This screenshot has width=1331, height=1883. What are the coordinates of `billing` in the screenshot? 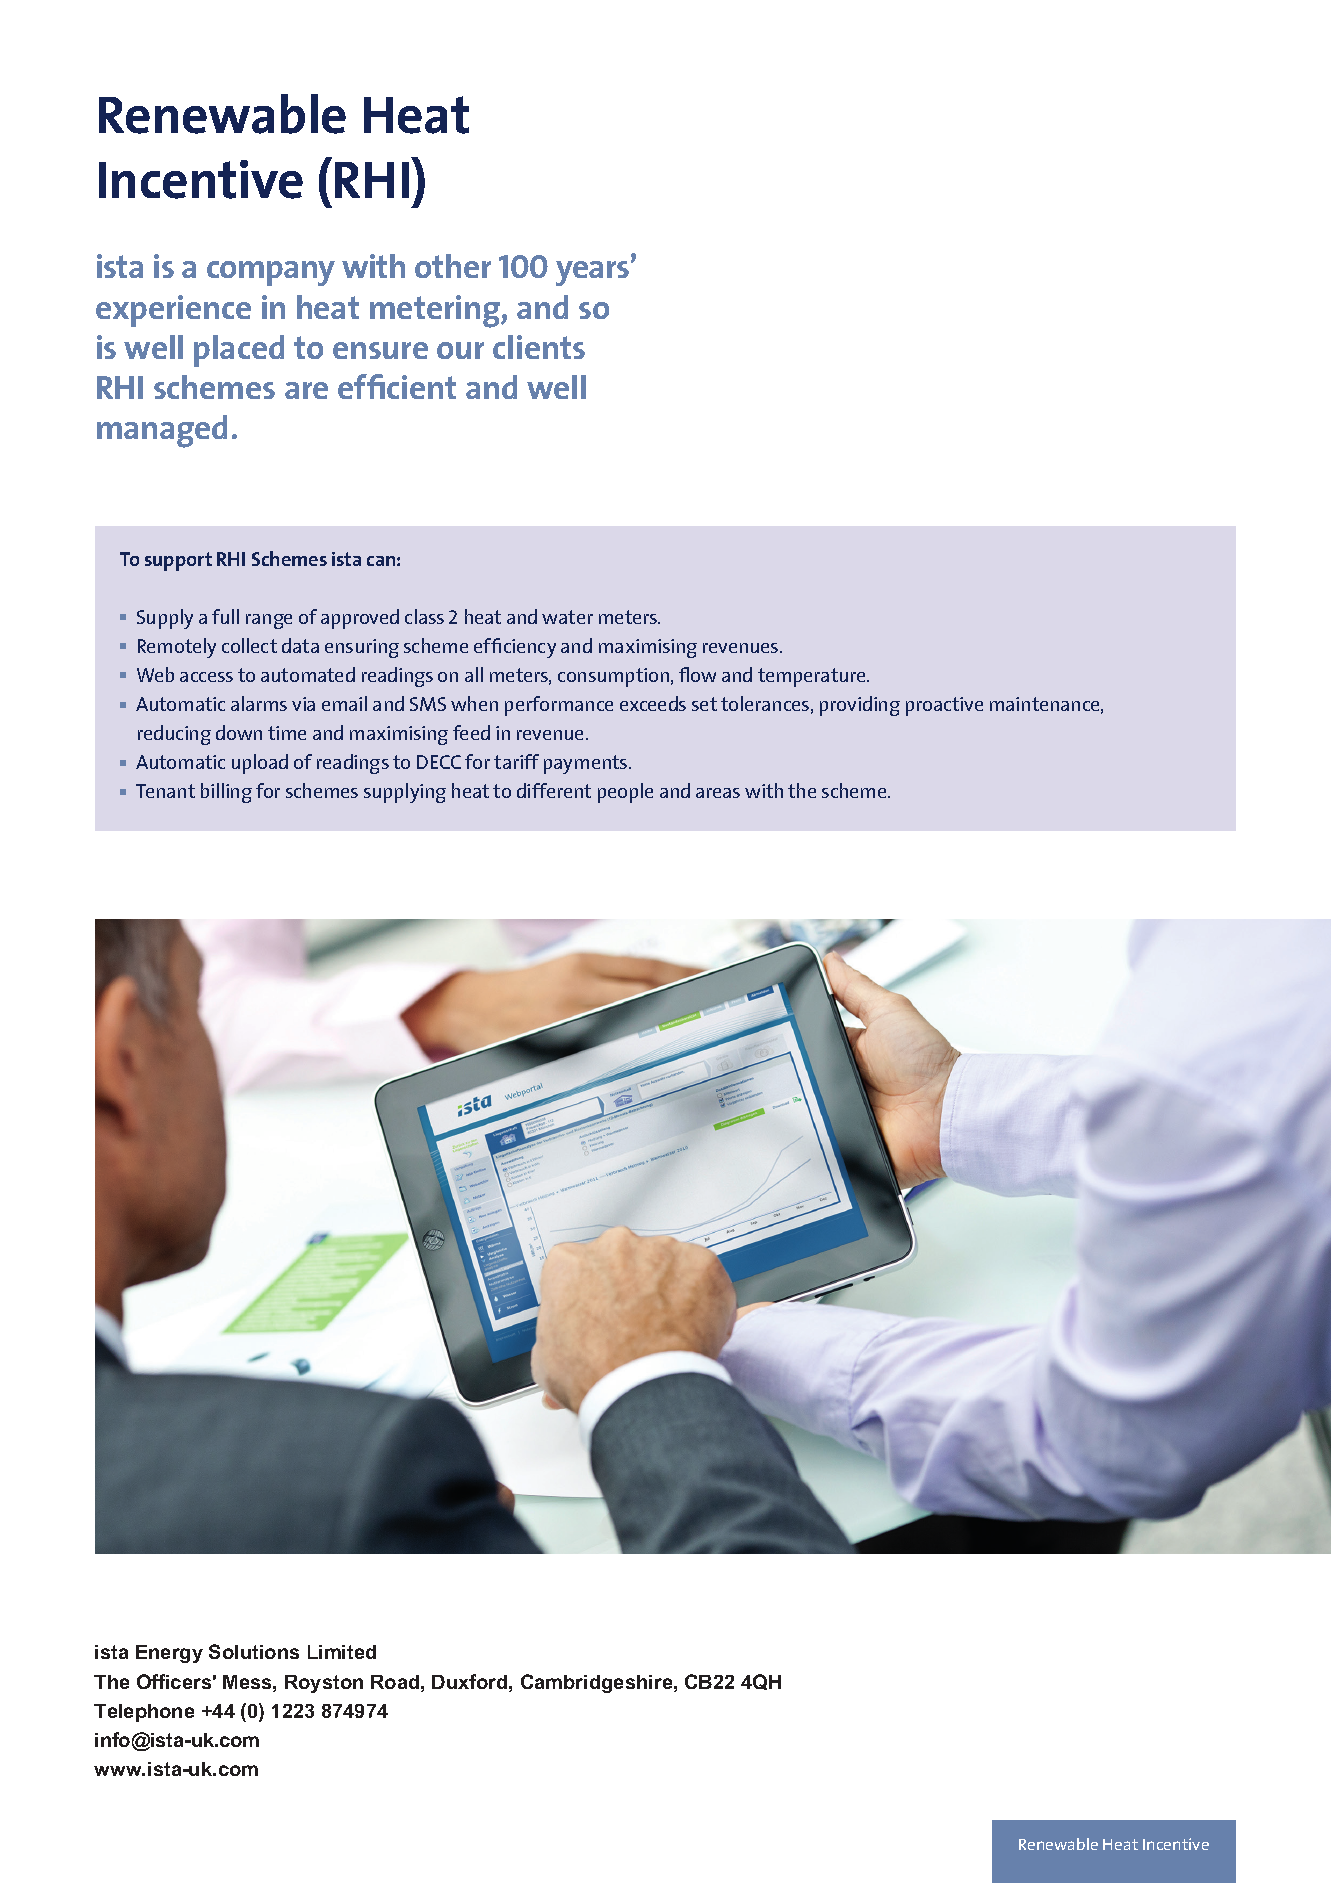 It's located at (226, 793).
